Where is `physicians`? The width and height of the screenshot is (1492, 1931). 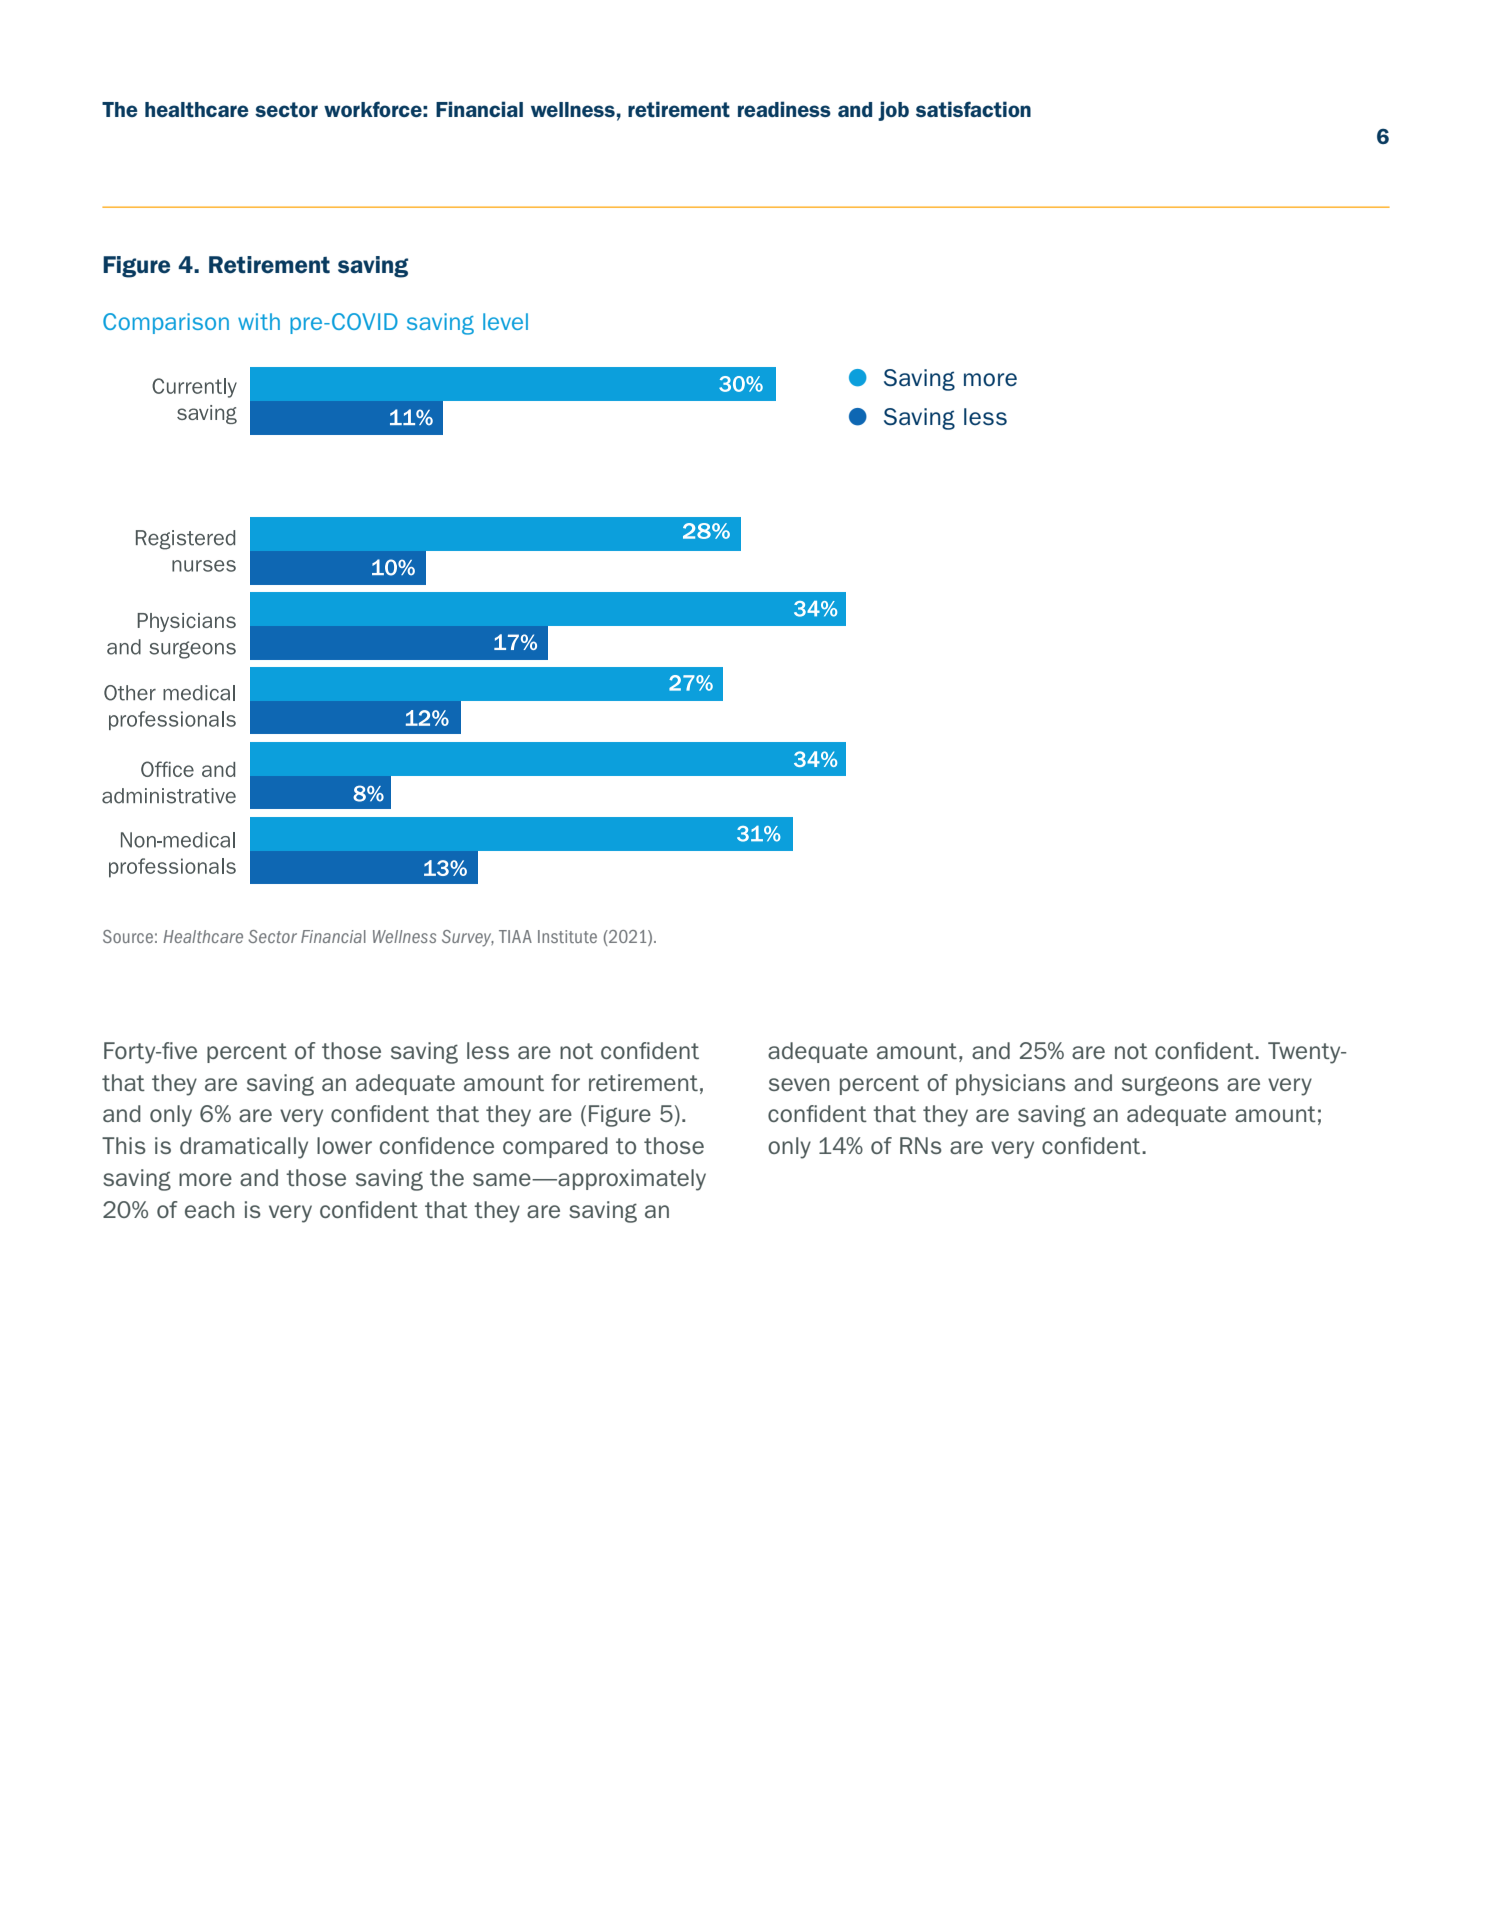
physicians is located at coordinates (1011, 1085).
